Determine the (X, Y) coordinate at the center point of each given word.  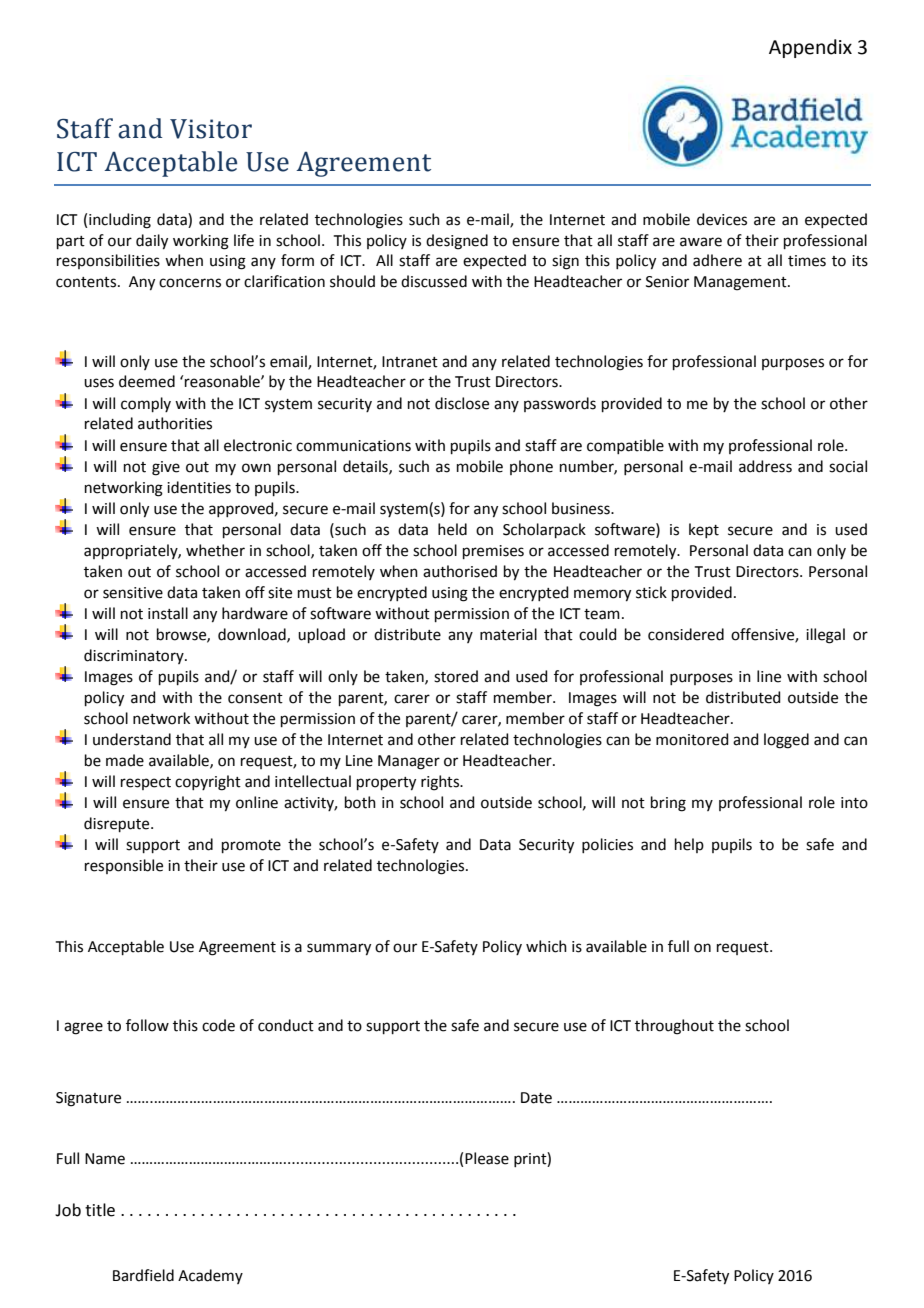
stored (456, 676)
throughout (674, 1027)
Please (487, 1158)
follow (147, 1025)
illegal (825, 636)
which (546, 946)
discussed (434, 281)
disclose (462, 403)
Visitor (211, 129)
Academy (210, 1276)
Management (741, 283)
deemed (147, 381)
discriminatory (135, 656)
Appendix (810, 48)
